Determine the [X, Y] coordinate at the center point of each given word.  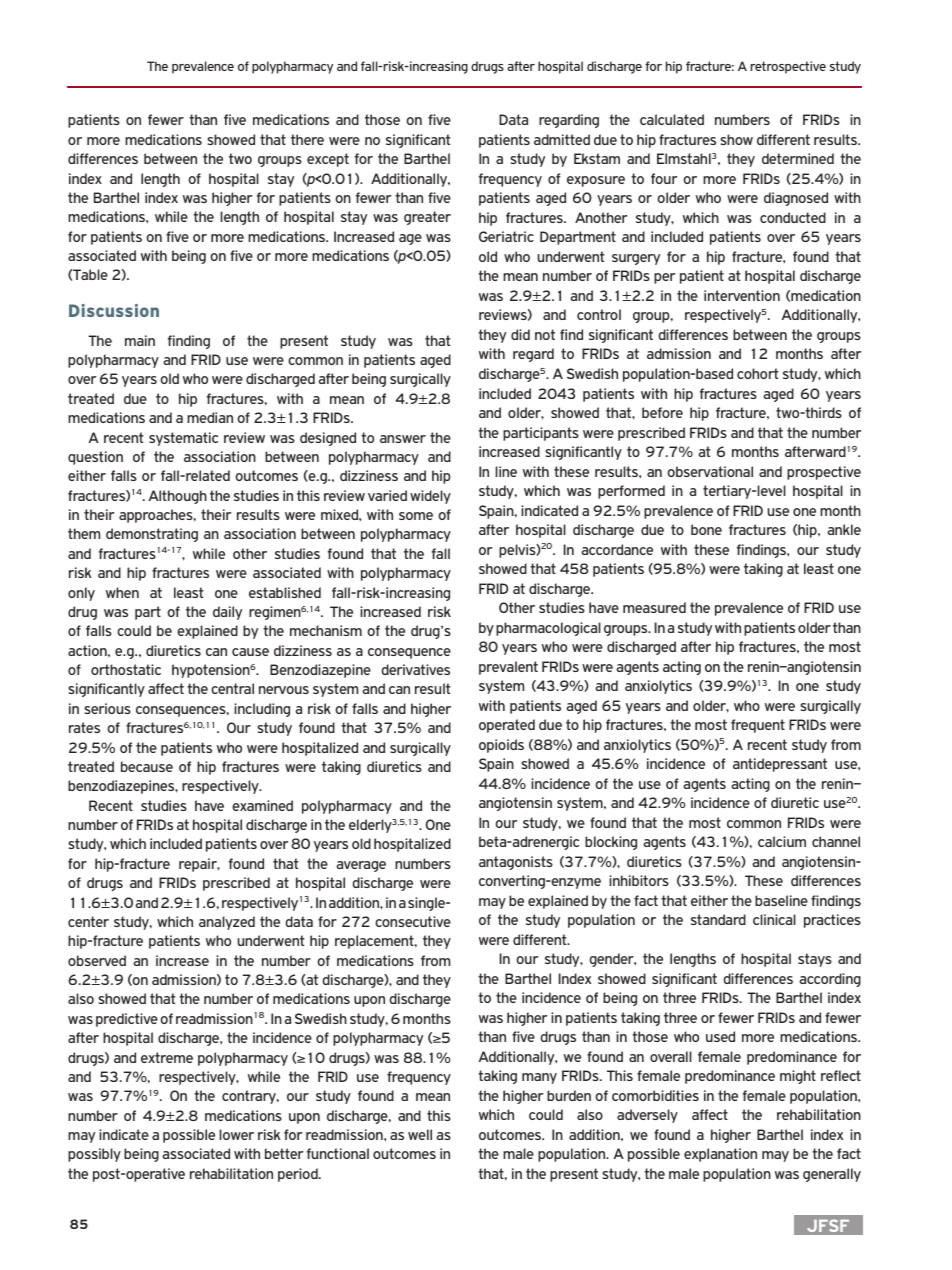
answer [403, 439]
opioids [501, 746]
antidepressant [780, 765]
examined [262, 805]
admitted [562, 139]
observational [710, 471]
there [307, 139]
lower [236, 1134]
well [420, 1134]
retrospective [788, 67]
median [210, 417]
